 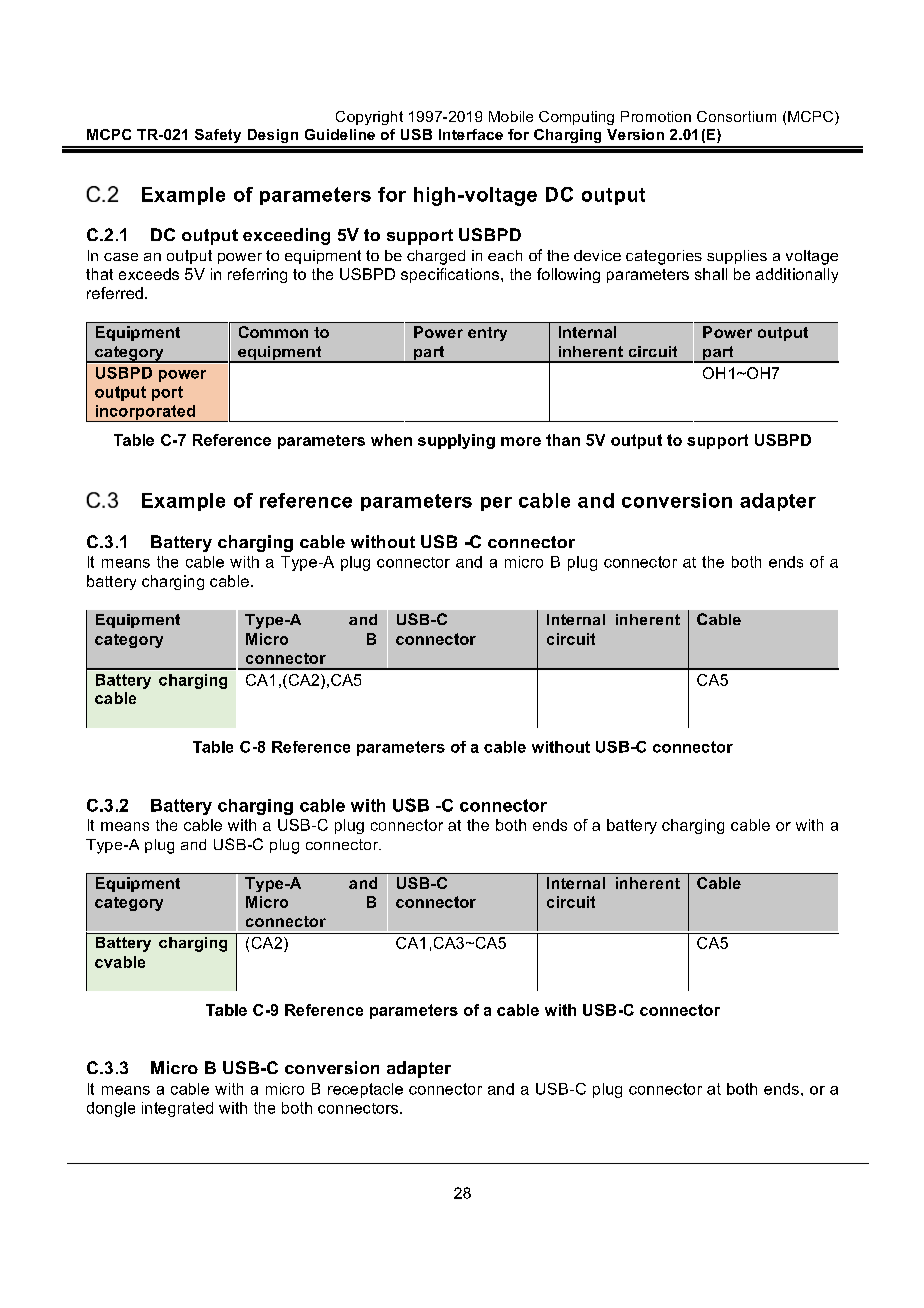 What do you see at coordinates (340, 134) in the image?
I see `Guideline` at bounding box center [340, 134].
